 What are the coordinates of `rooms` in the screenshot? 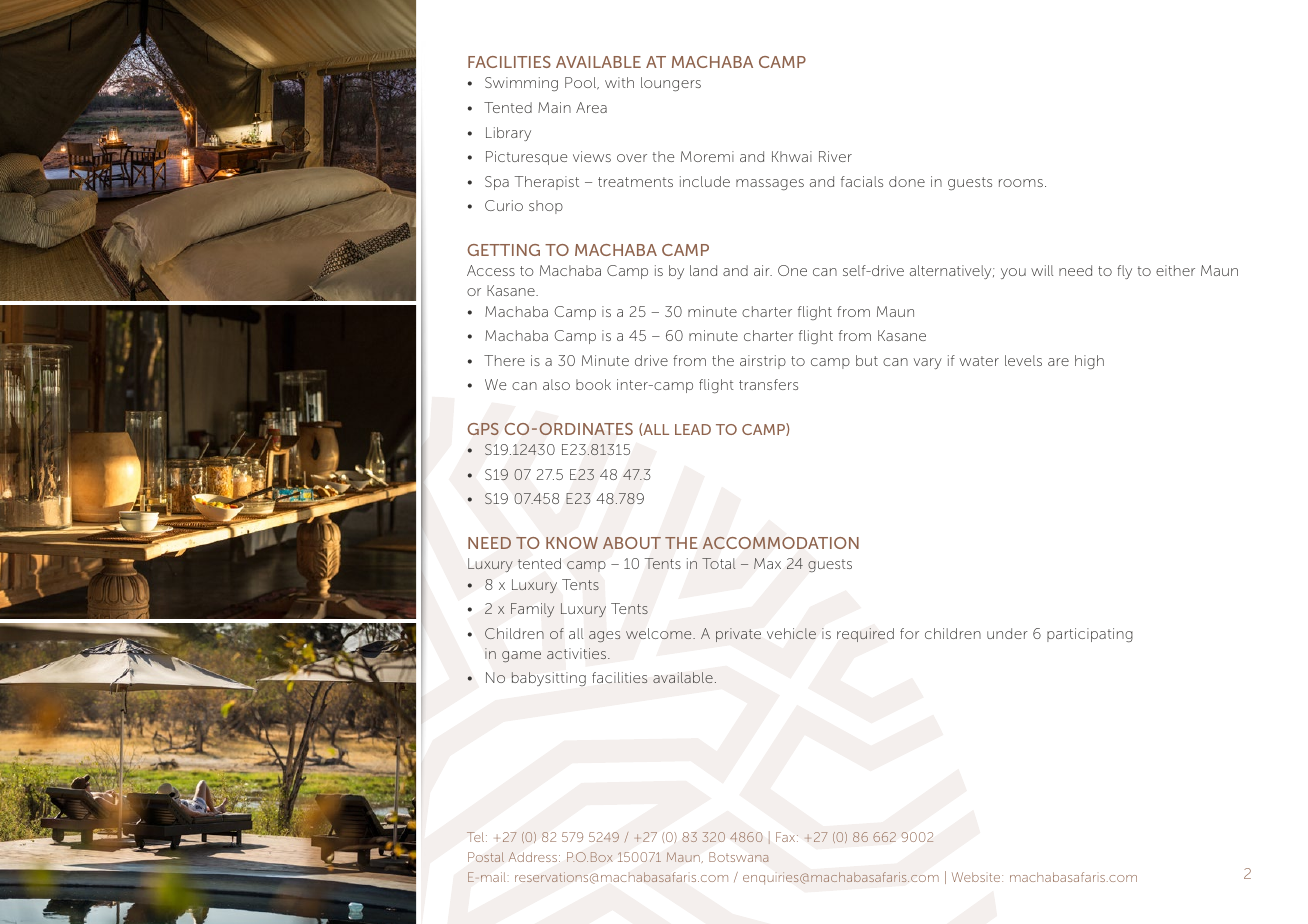 It's located at (1021, 183).
